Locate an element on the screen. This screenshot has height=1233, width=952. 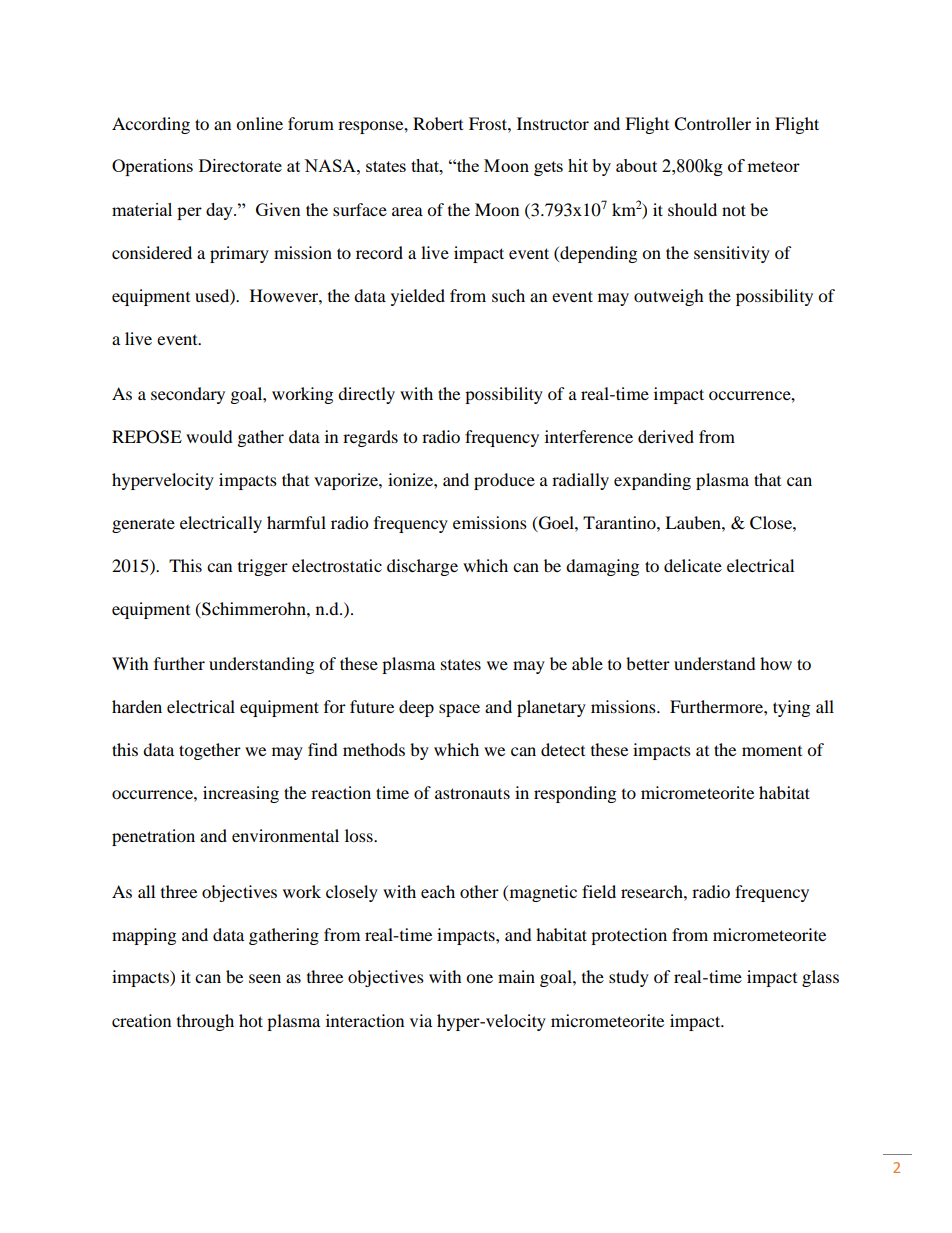
delicate is located at coordinates (693, 565).
